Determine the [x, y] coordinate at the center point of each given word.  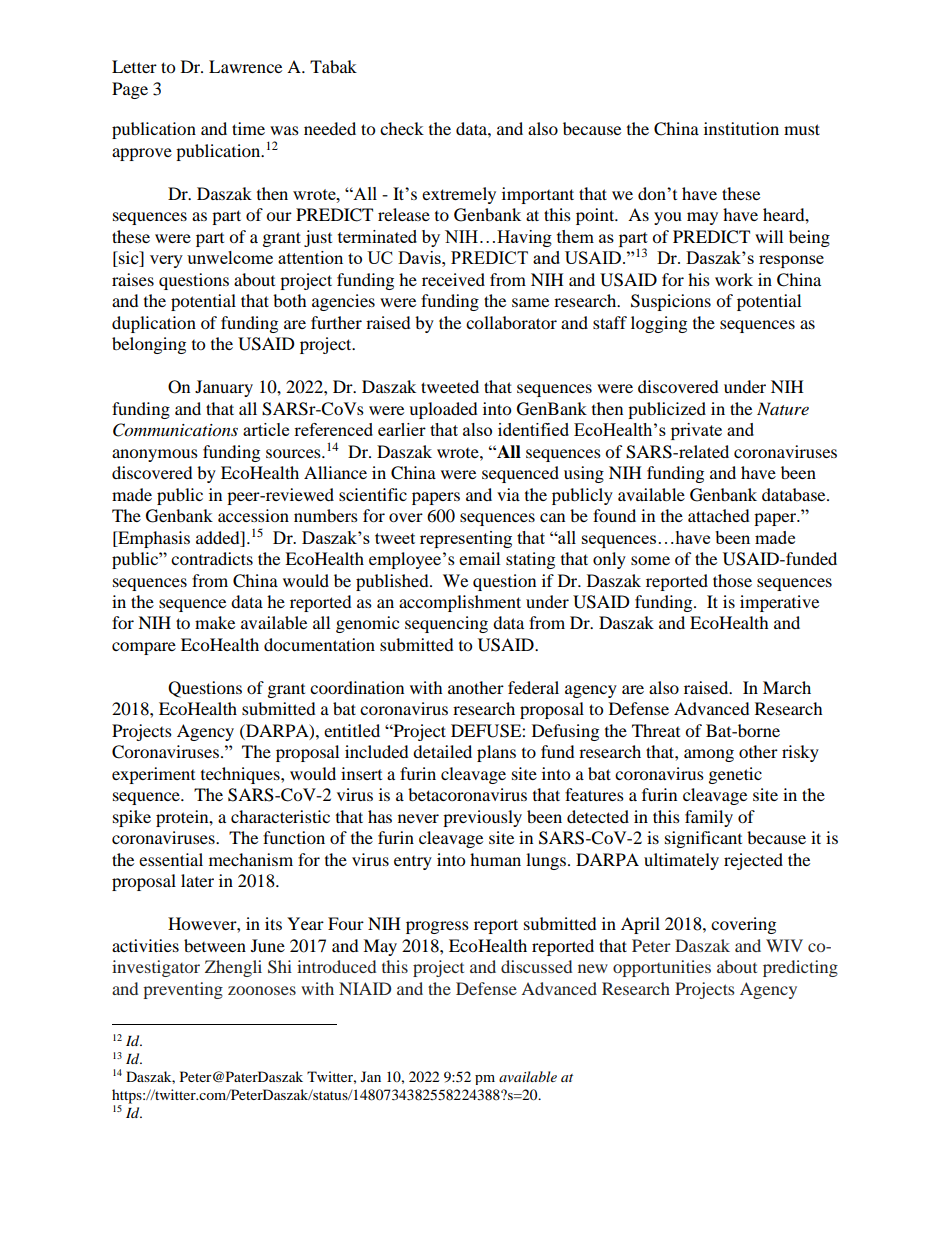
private [696, 431]
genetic [735, 775]
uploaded [443, 410]
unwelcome [230, 257]
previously [482, 818]
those [732, 580]
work [734, 279]
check [402, 128]
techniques [241, 775]
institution [741, 128]
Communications [175, 430]
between [215, 945]
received [453, 279]
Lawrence [245, 66]
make [215, 622]
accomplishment [460, 603]
